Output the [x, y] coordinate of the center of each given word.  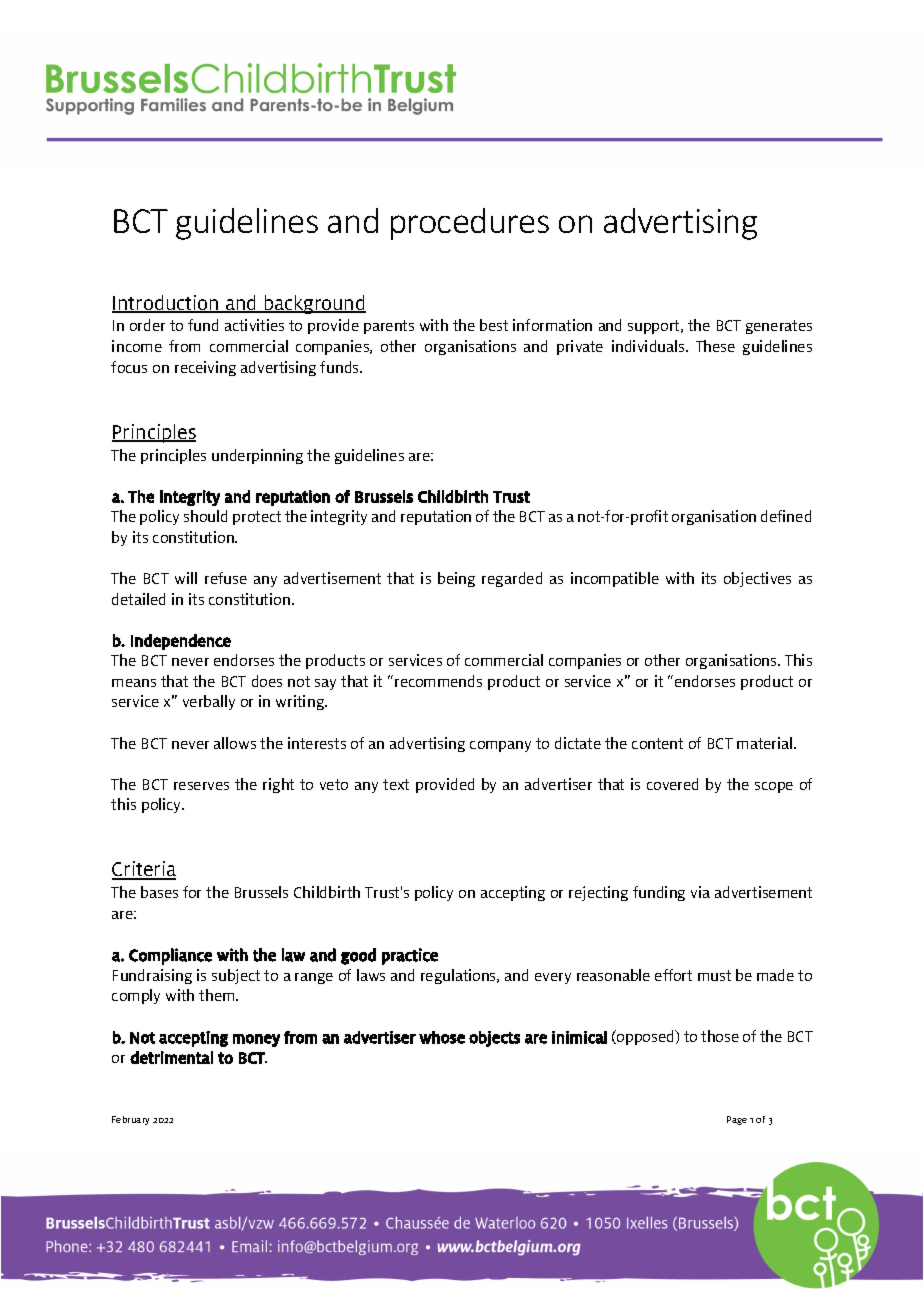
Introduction [166, 304]
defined [786, 516]
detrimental [171, 1057]
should [205, 516]
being [456, 579]
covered [672, 784]
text [396, 784]
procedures [470, 224]
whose [442, 1037]
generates [779, 327]
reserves [201, 786]
